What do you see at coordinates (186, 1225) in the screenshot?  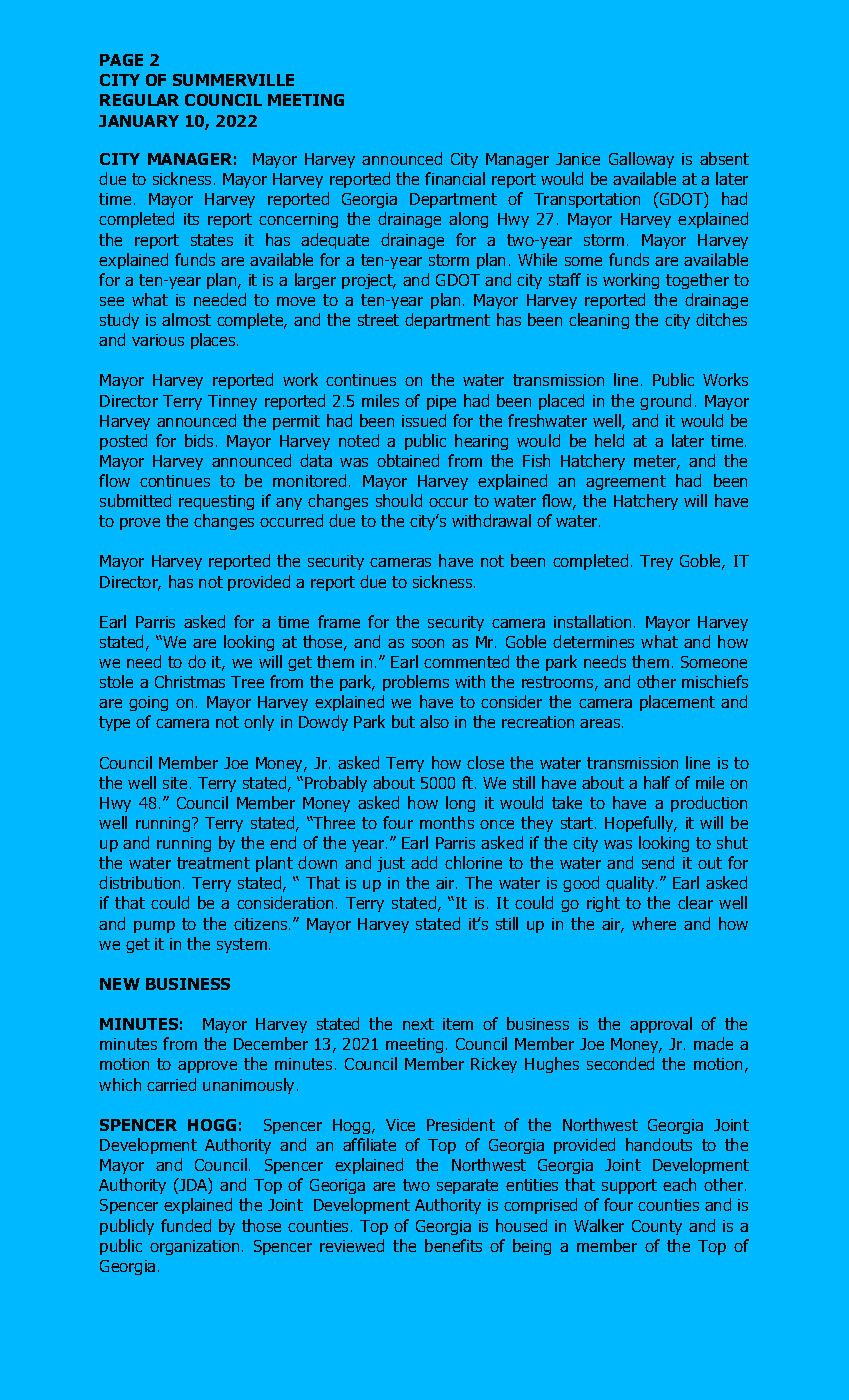 I see `funded` at bounding box center [186, 1225].
